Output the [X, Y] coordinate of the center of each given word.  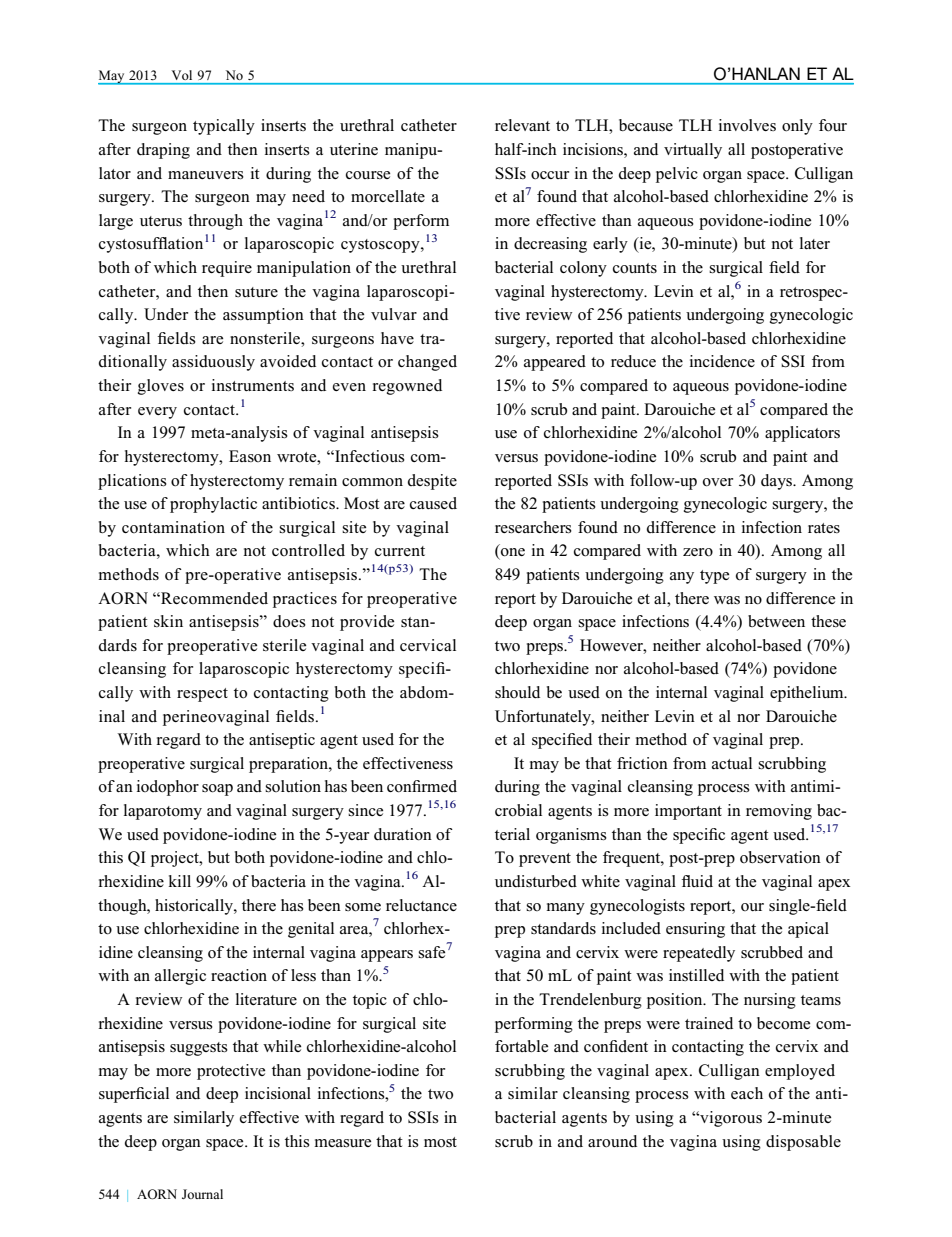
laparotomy [163, 812]
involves [747, 125]
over [718, 482]
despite [432, 482]
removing [779, 812]
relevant [522, 125]
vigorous [730, 1119]
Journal [202, 1194]
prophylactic [213, 505]
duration [403, 834]
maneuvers [206, 175]
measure [343, 1143]
